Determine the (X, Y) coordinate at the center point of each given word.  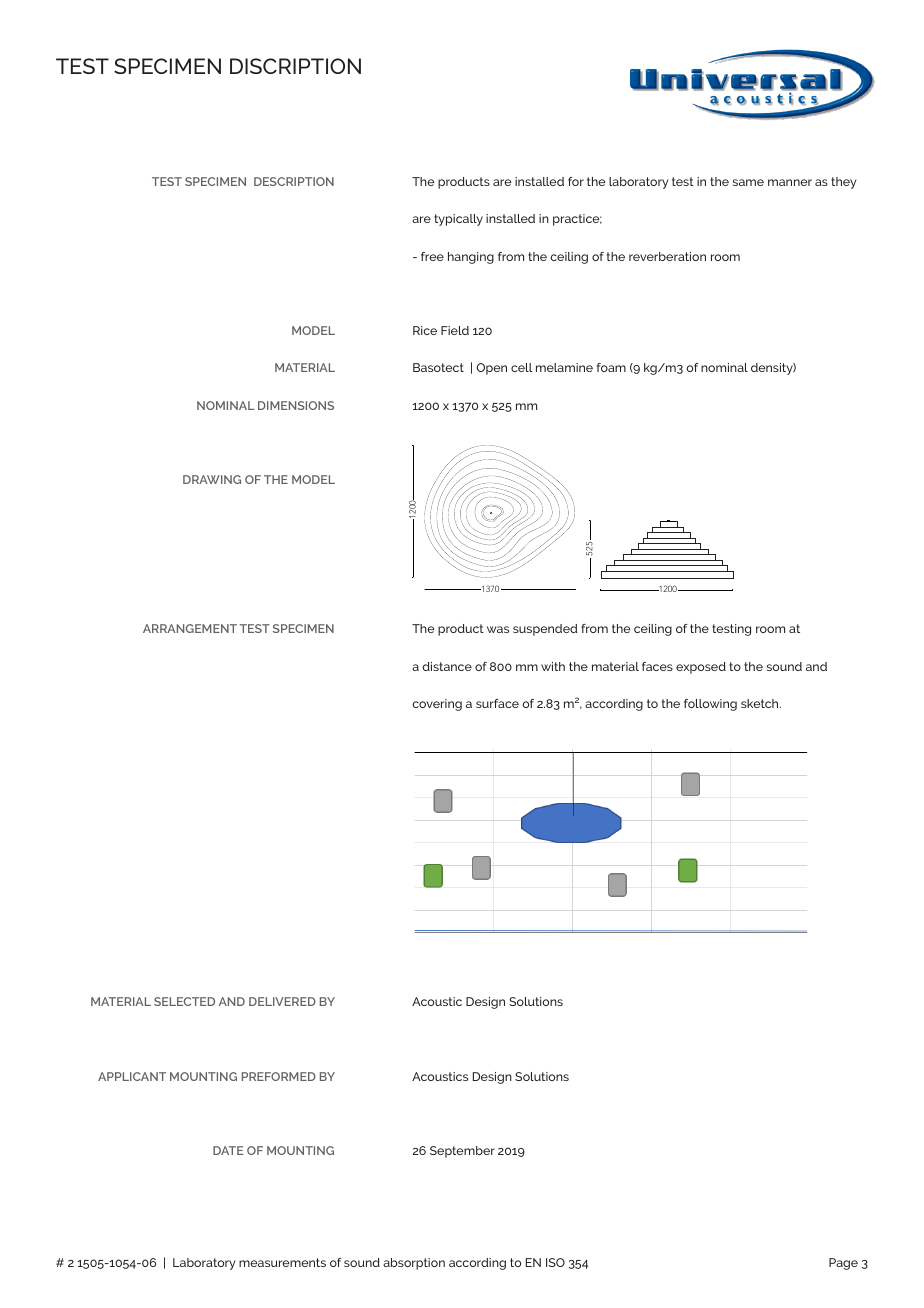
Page (843, 1264)
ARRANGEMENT (190, 628)
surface (497, 703)
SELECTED (184, 1001)
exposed (701, 668)
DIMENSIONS (296, 405)
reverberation (667, 256)
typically (458, 220)
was (498, 629)
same (748, 182)
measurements (282, 1262)
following (710, 705)
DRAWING (212, 479)
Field (455, 330)
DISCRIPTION (295, 66)
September (462, 1152)
